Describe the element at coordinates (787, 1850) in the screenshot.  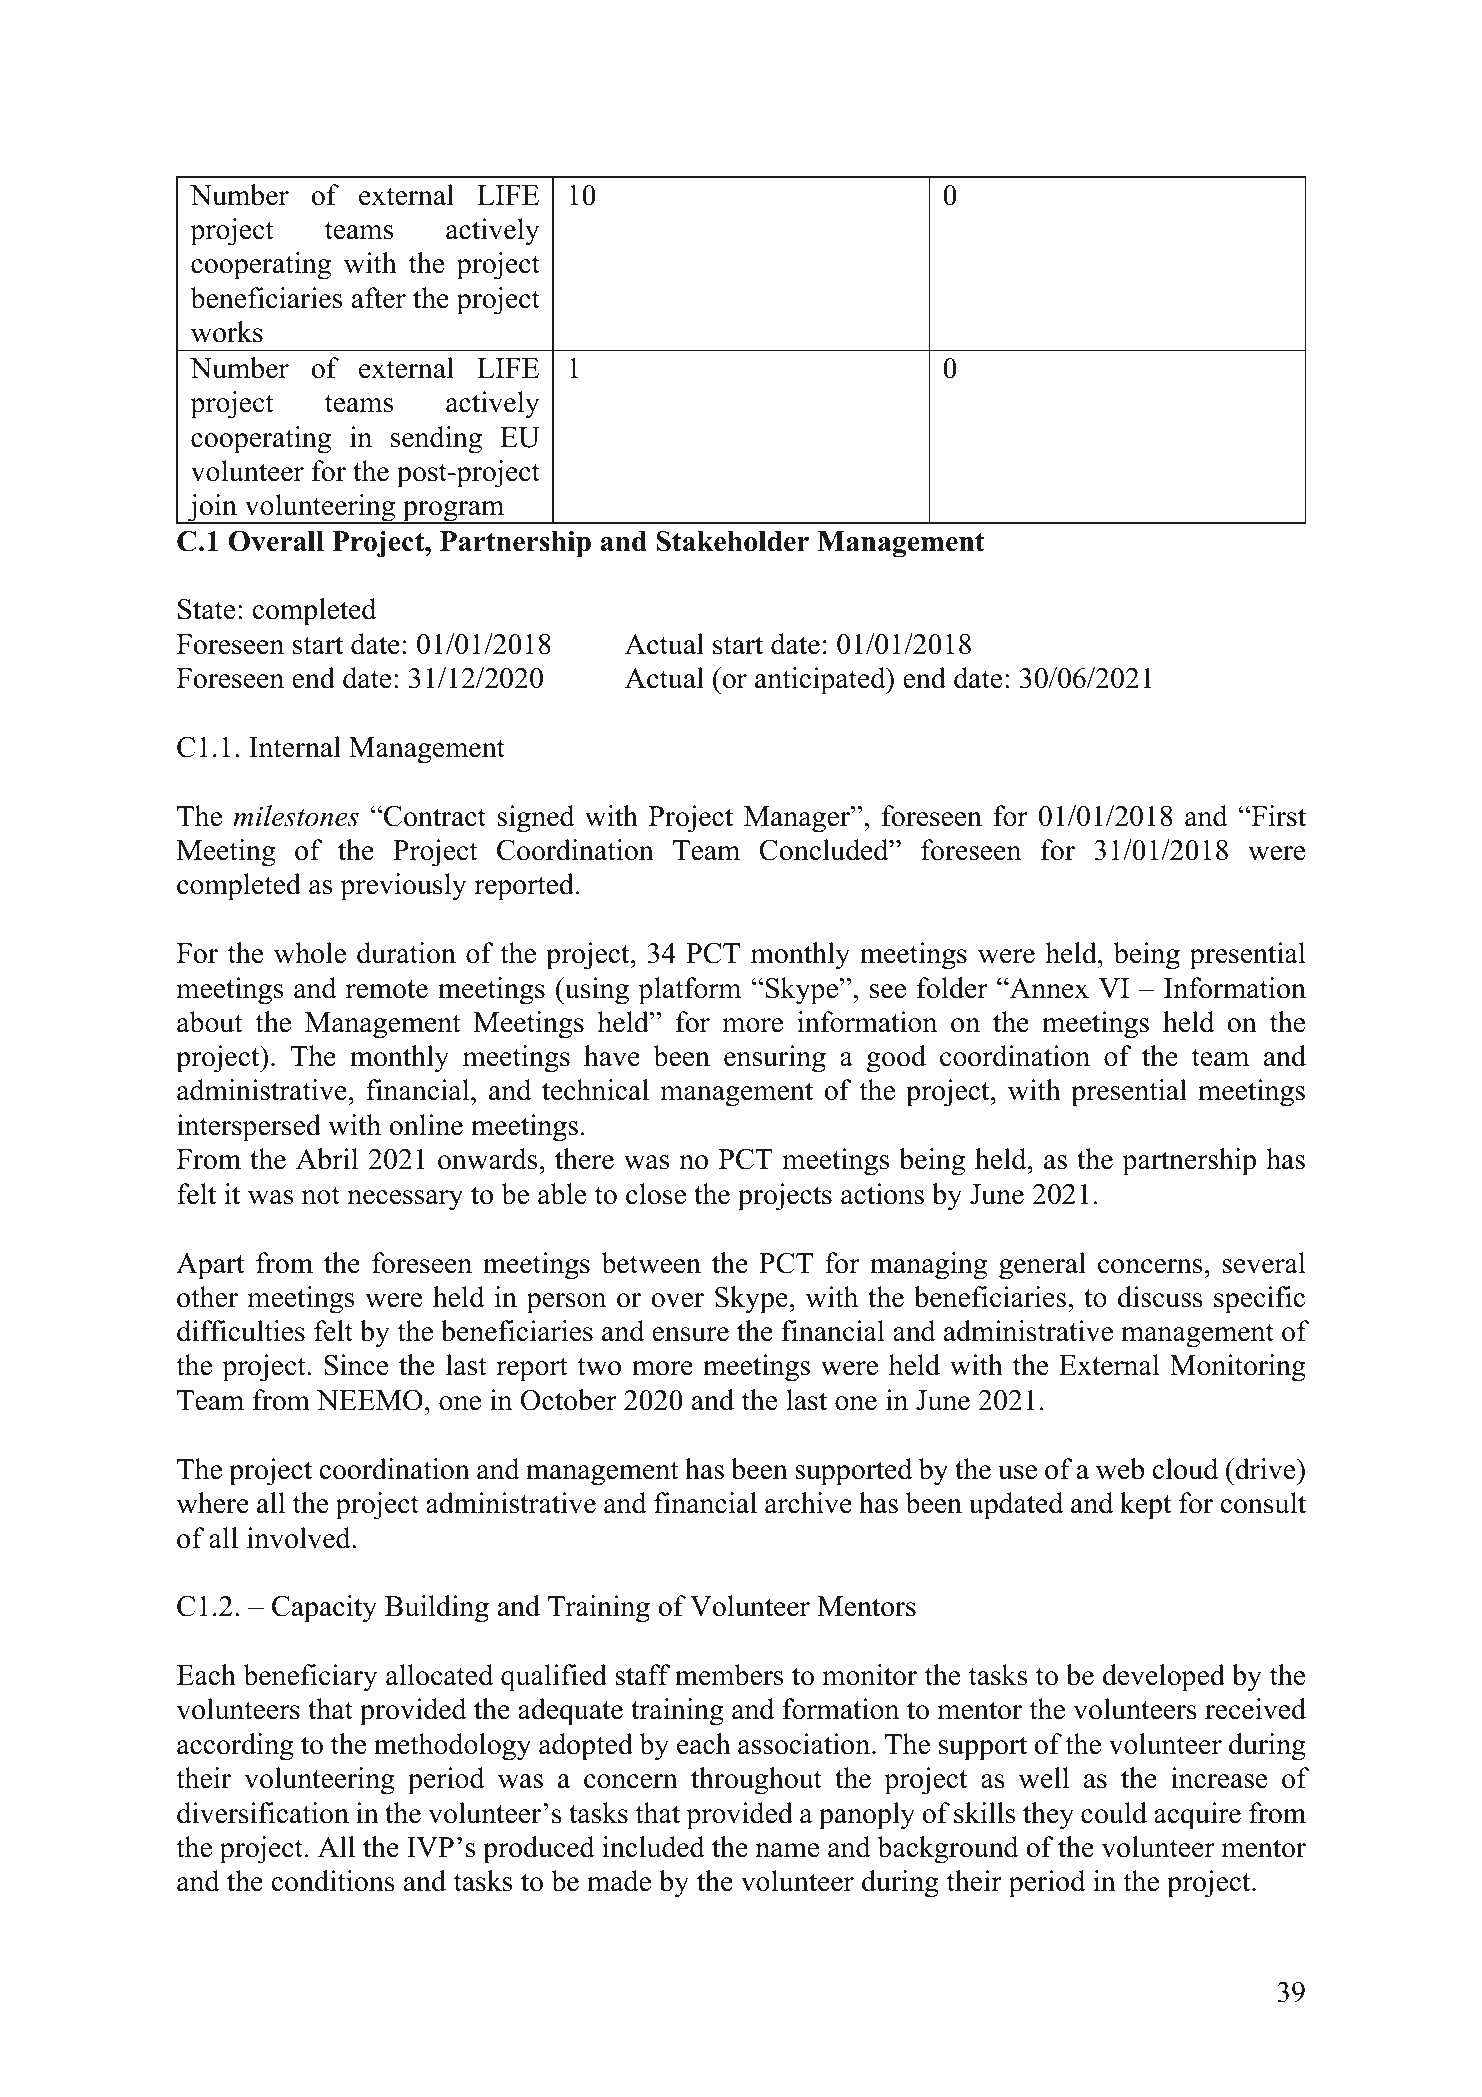
I see `name` at that location.
